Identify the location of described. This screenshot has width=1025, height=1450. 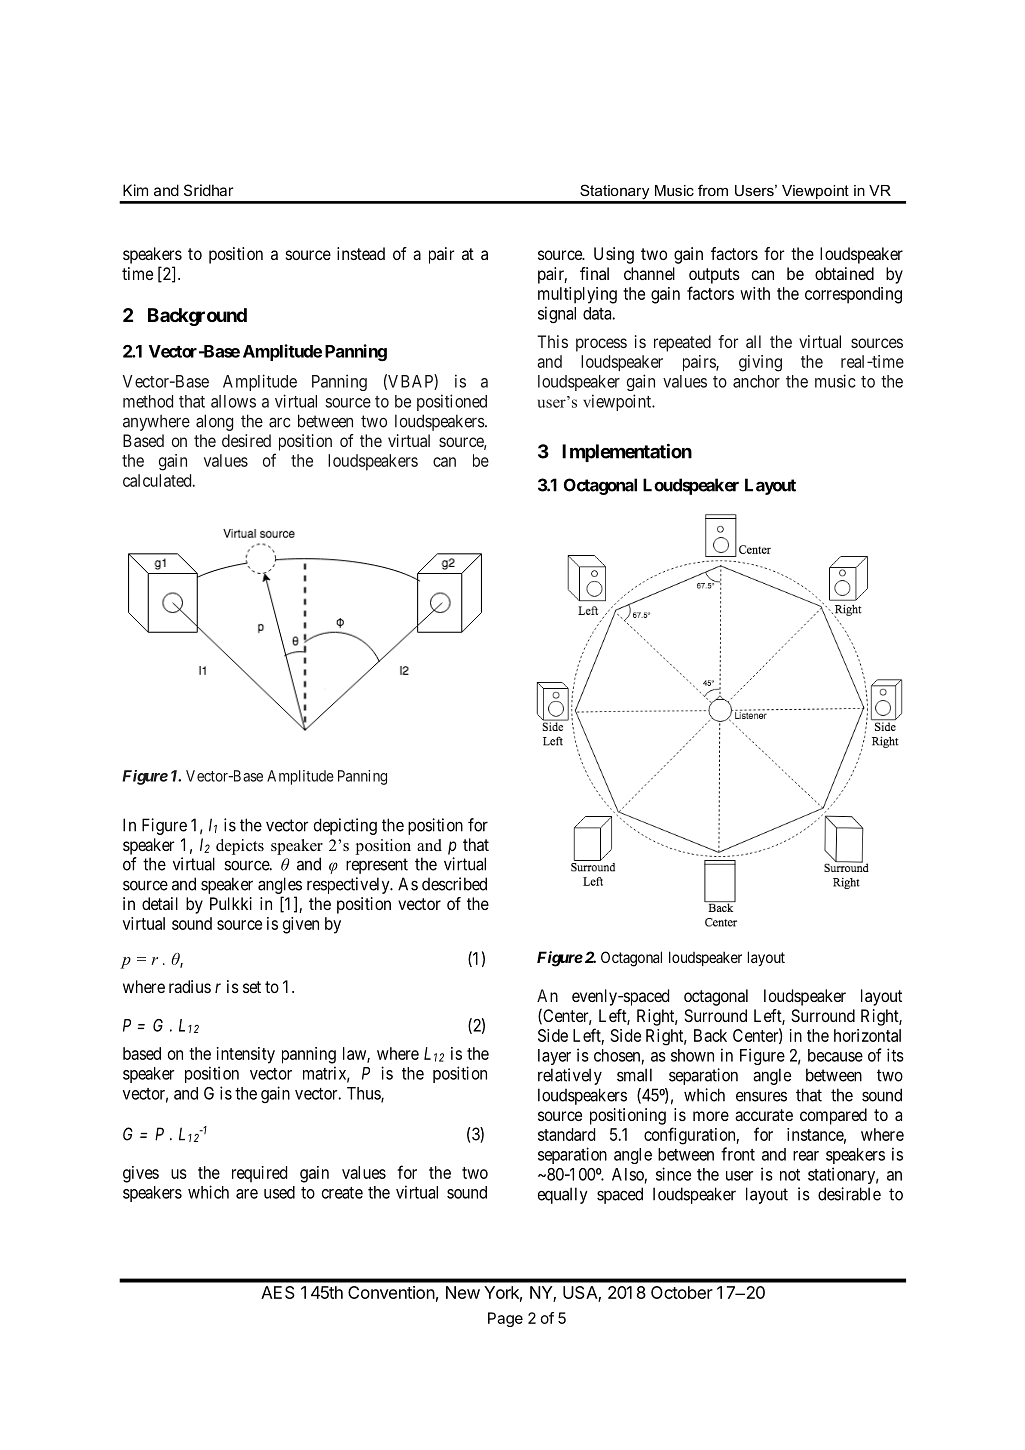
(454, 884).
